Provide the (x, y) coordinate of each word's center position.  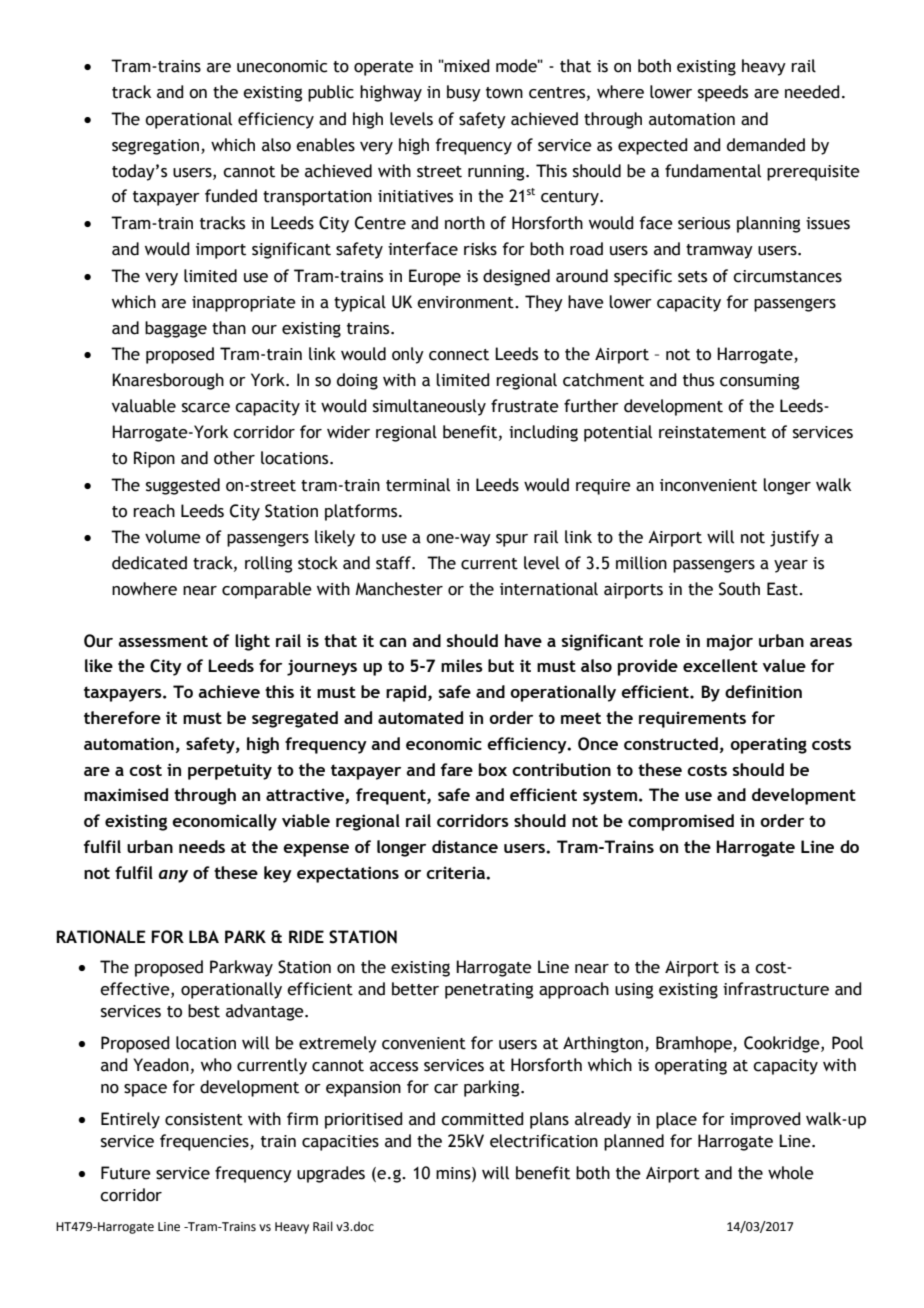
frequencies (205, 1142)
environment (466, 302)
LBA (204, 936)
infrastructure (776, 989)
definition (763, 691)
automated (420, 717)
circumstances (787, 276)
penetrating (489, 991)
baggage (176, 329)
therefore (122, 717)
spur (512, 540)
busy (464, 93)
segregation (155, 147)
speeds (723, 93)
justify (794, 538)
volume (173, 537)
